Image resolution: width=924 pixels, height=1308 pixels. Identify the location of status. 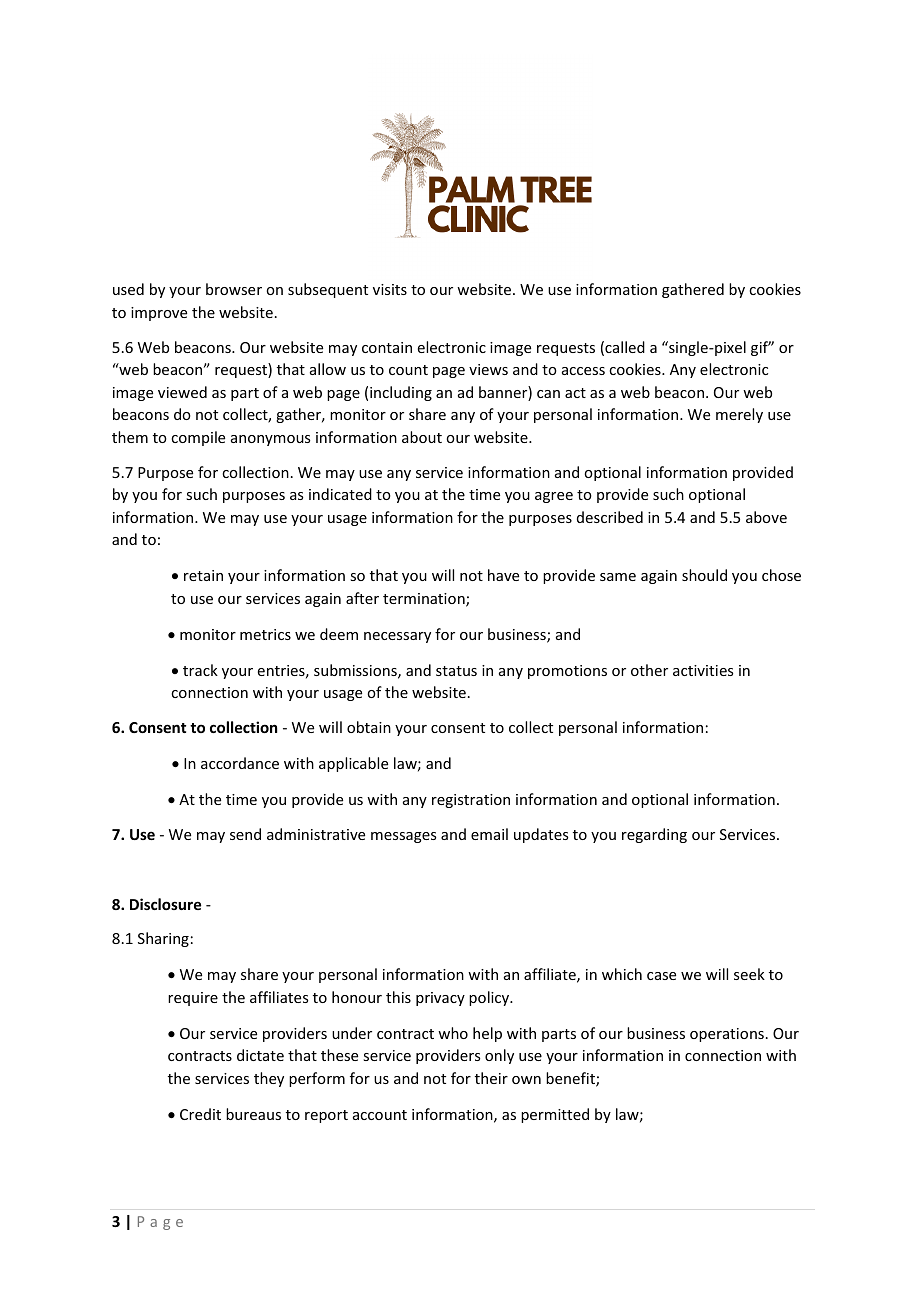
(456, 671).
